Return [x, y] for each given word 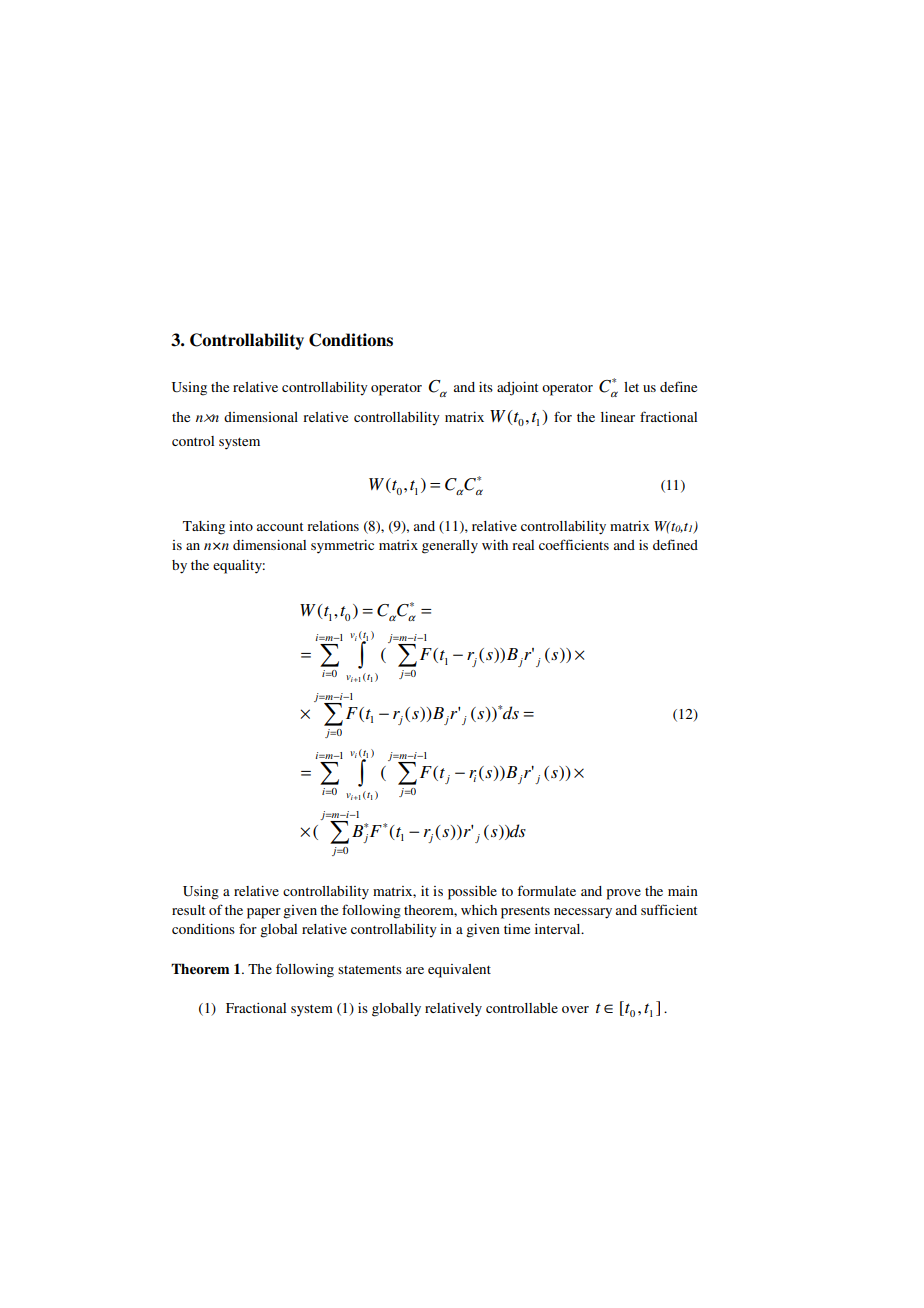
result [188, 910]
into [241, 526]
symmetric [342, 547]
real [523, 545]
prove [624, 894]
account [280, 526]
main [683, 891]
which [479, 910]
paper [264, 913]
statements [370, 969]
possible [472, 893]
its [486, 387]
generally [450, 547]
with [495, 545]
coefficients [574, 544]
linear [618, 417]
